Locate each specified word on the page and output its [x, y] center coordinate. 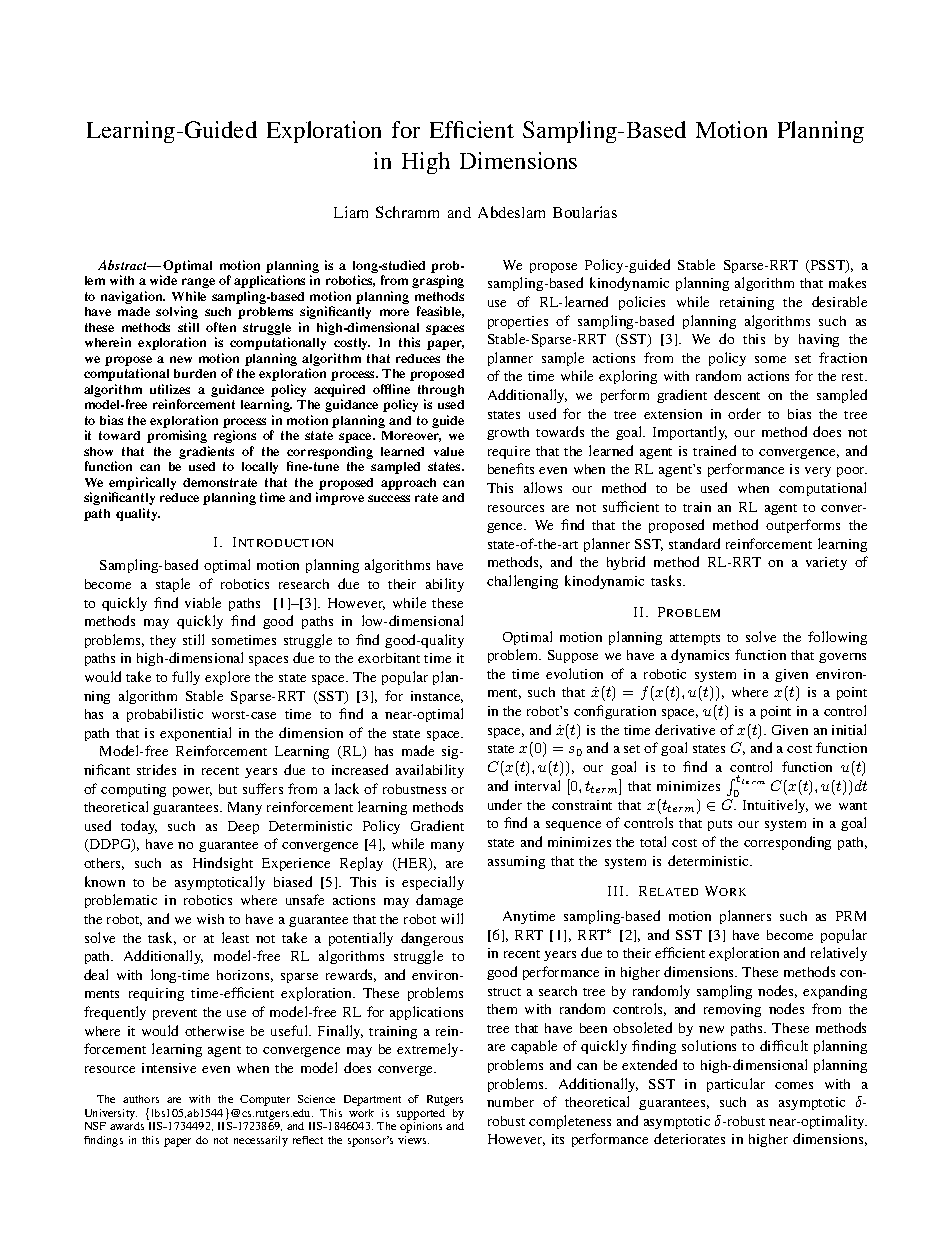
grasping [438, 281]
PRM [851, 916]
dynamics [700, 656]
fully [186, 678]
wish [210, 919]
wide [163, 280]
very [818, 472]
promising [177, 436]
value [449, 451]
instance [437, 697]
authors [141, 1099]
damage [439, 901]
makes [847, 282]
